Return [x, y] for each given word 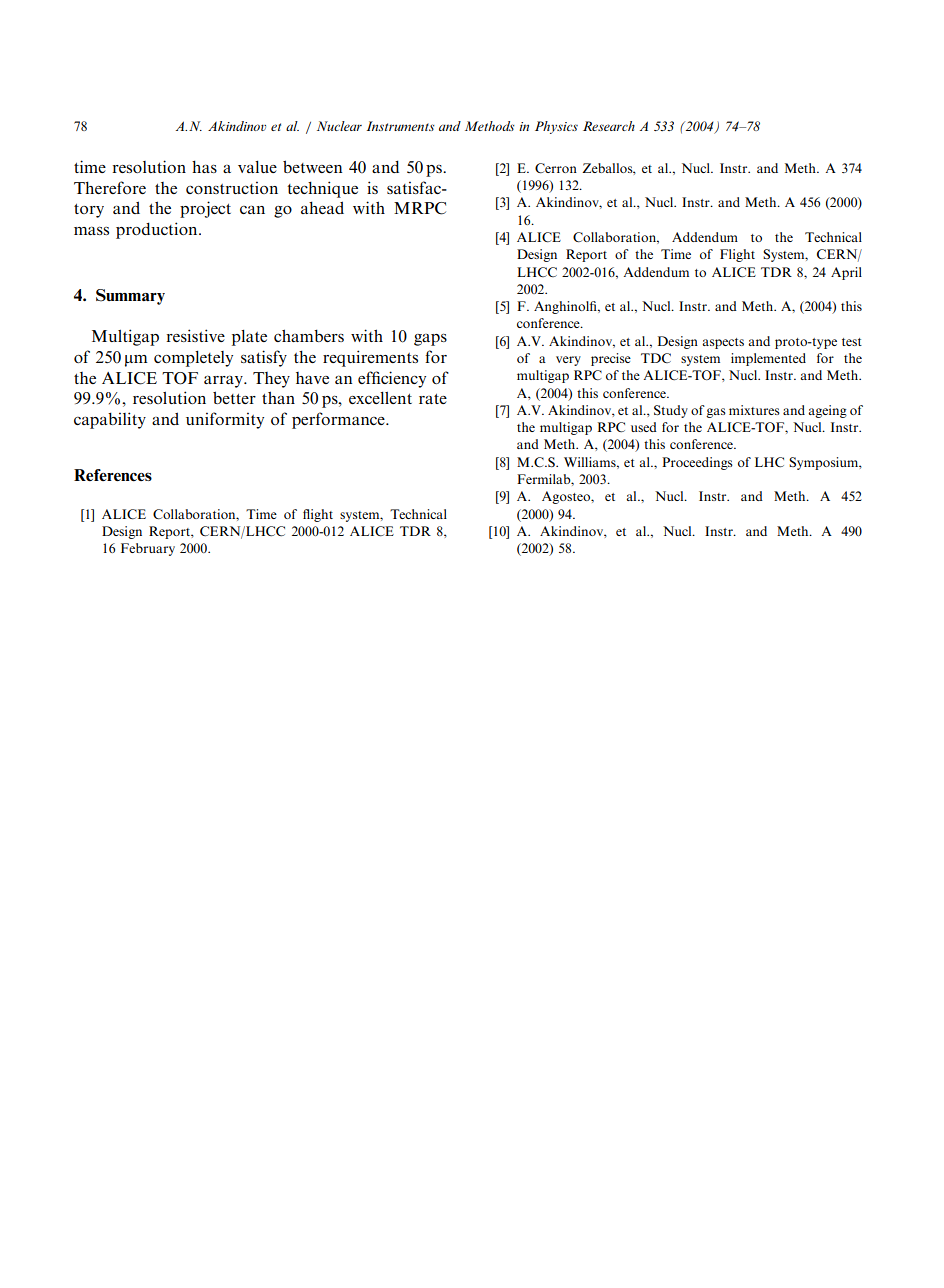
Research [609, 126]
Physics [556, 127]
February [148, 549]
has [204, 166]
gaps [430, 339]
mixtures [754, 410]
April [846, 273]
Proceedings [697, 463]
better [234, 397]
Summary [130, 297]
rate [433, 399]
